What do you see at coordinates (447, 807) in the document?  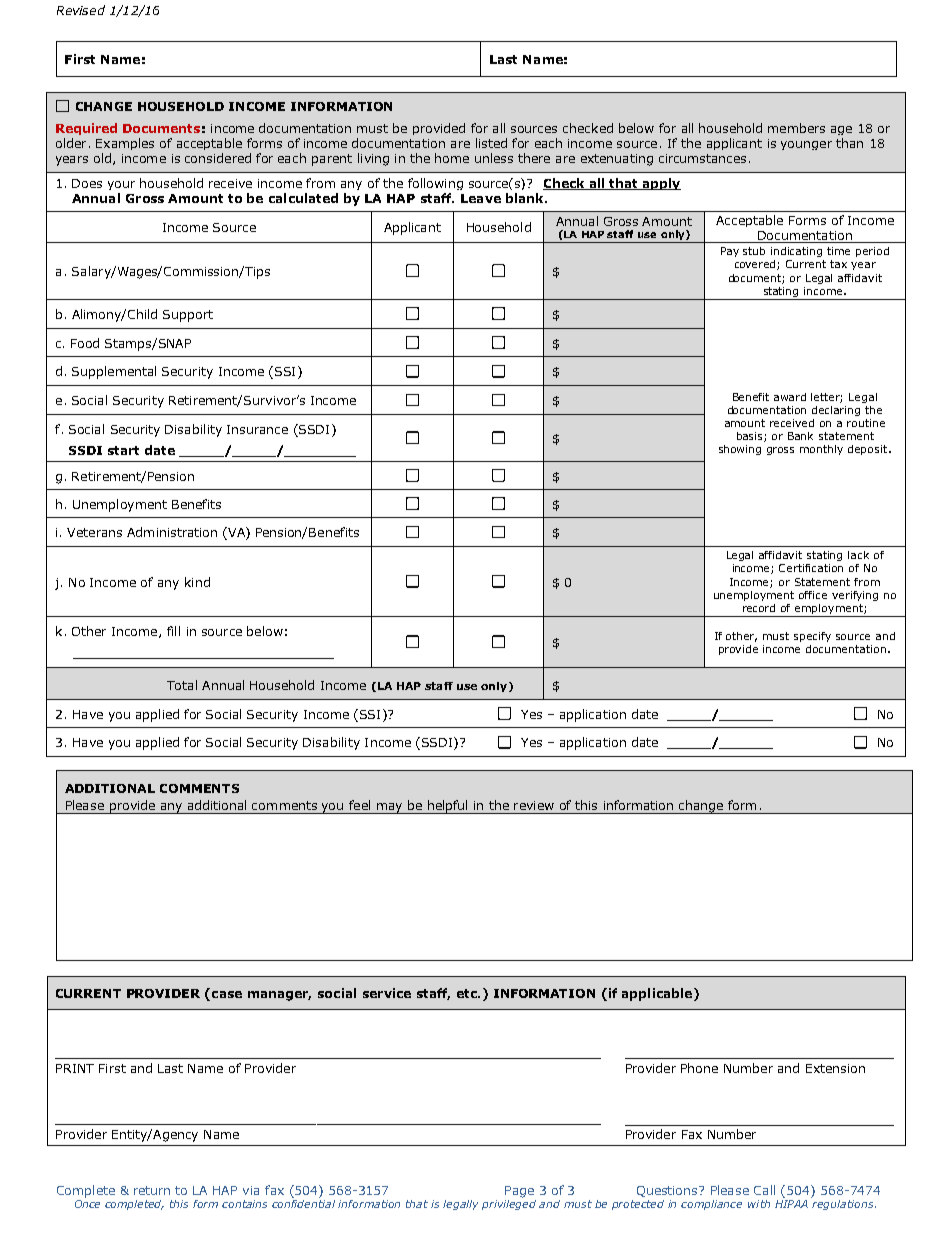 I see `helpful` at bounding box center [447, 807].
